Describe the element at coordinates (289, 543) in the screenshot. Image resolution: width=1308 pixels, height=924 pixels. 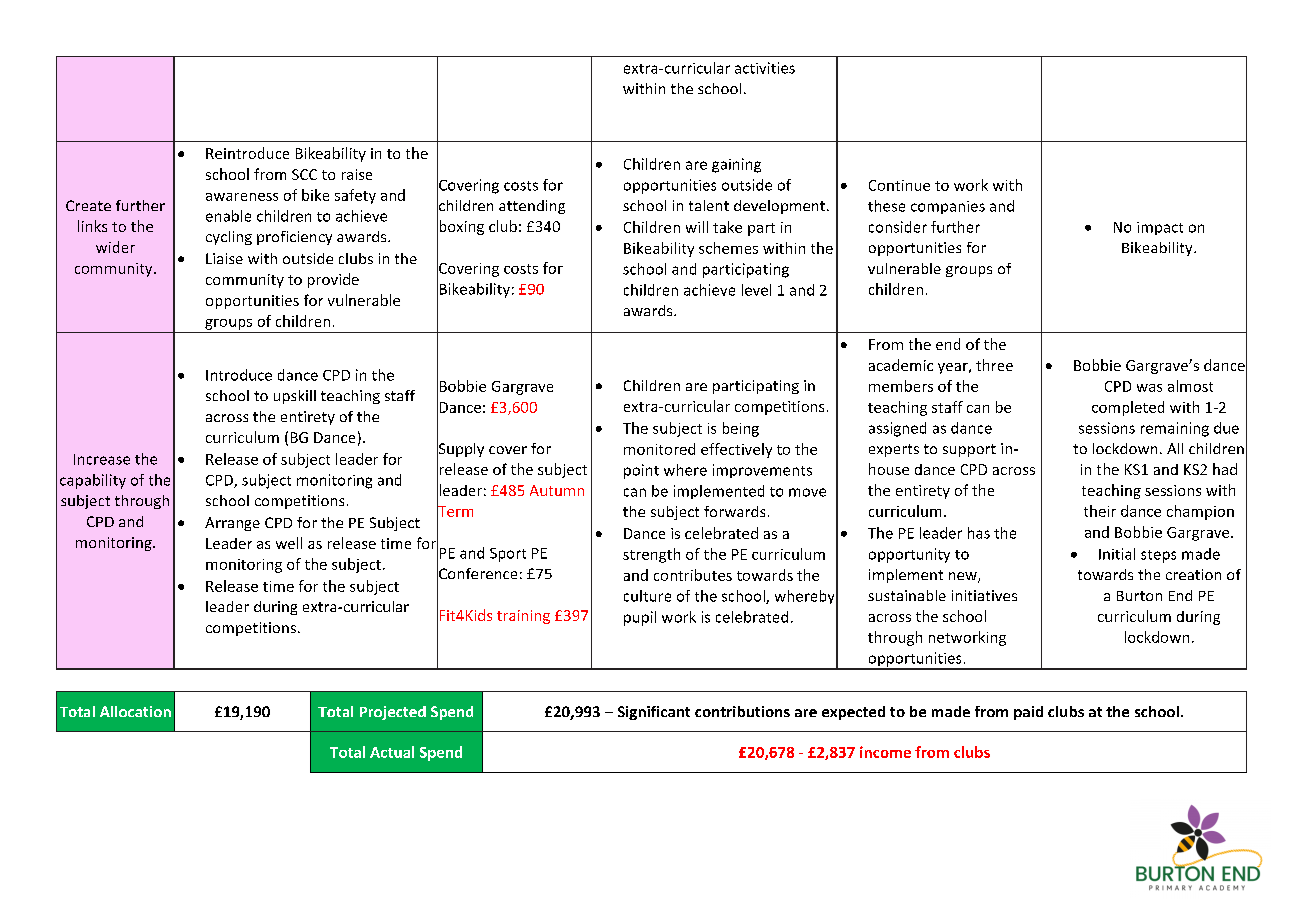
I see `well` at that location.
